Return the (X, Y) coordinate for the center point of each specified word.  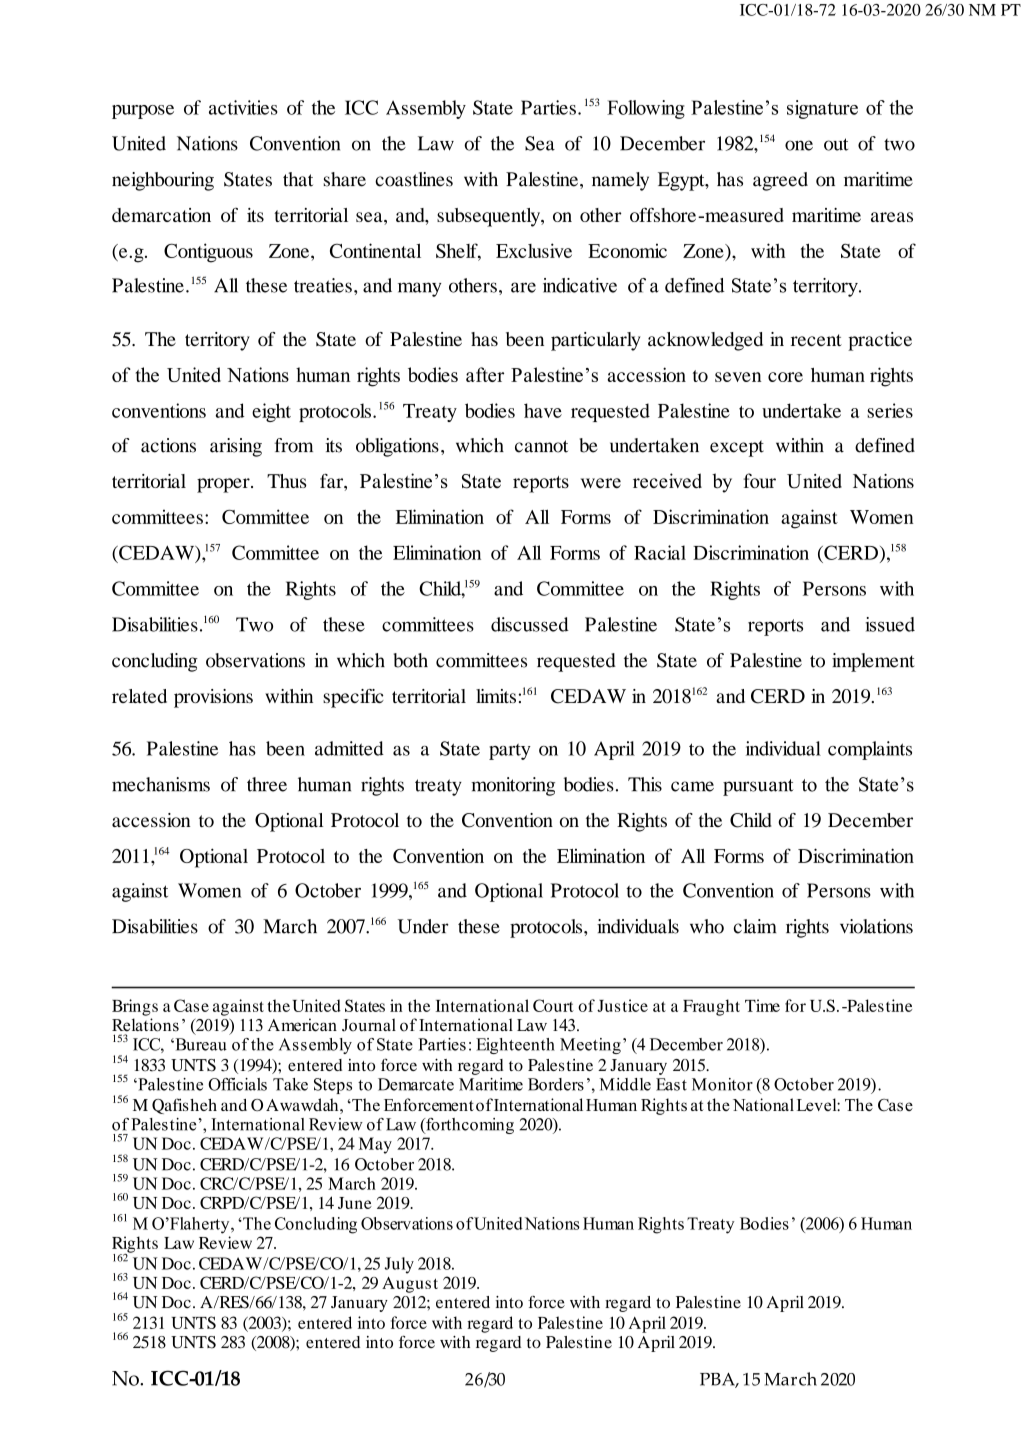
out (836, 144)
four (759, 481)
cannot (541, 446)
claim (755, 926)
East (671, 1084)
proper (224, 485)
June (355, 1203)
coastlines (414, 179)
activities (243, 107)
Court (553, 1005)
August (410, 1285)
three (267, 784)
